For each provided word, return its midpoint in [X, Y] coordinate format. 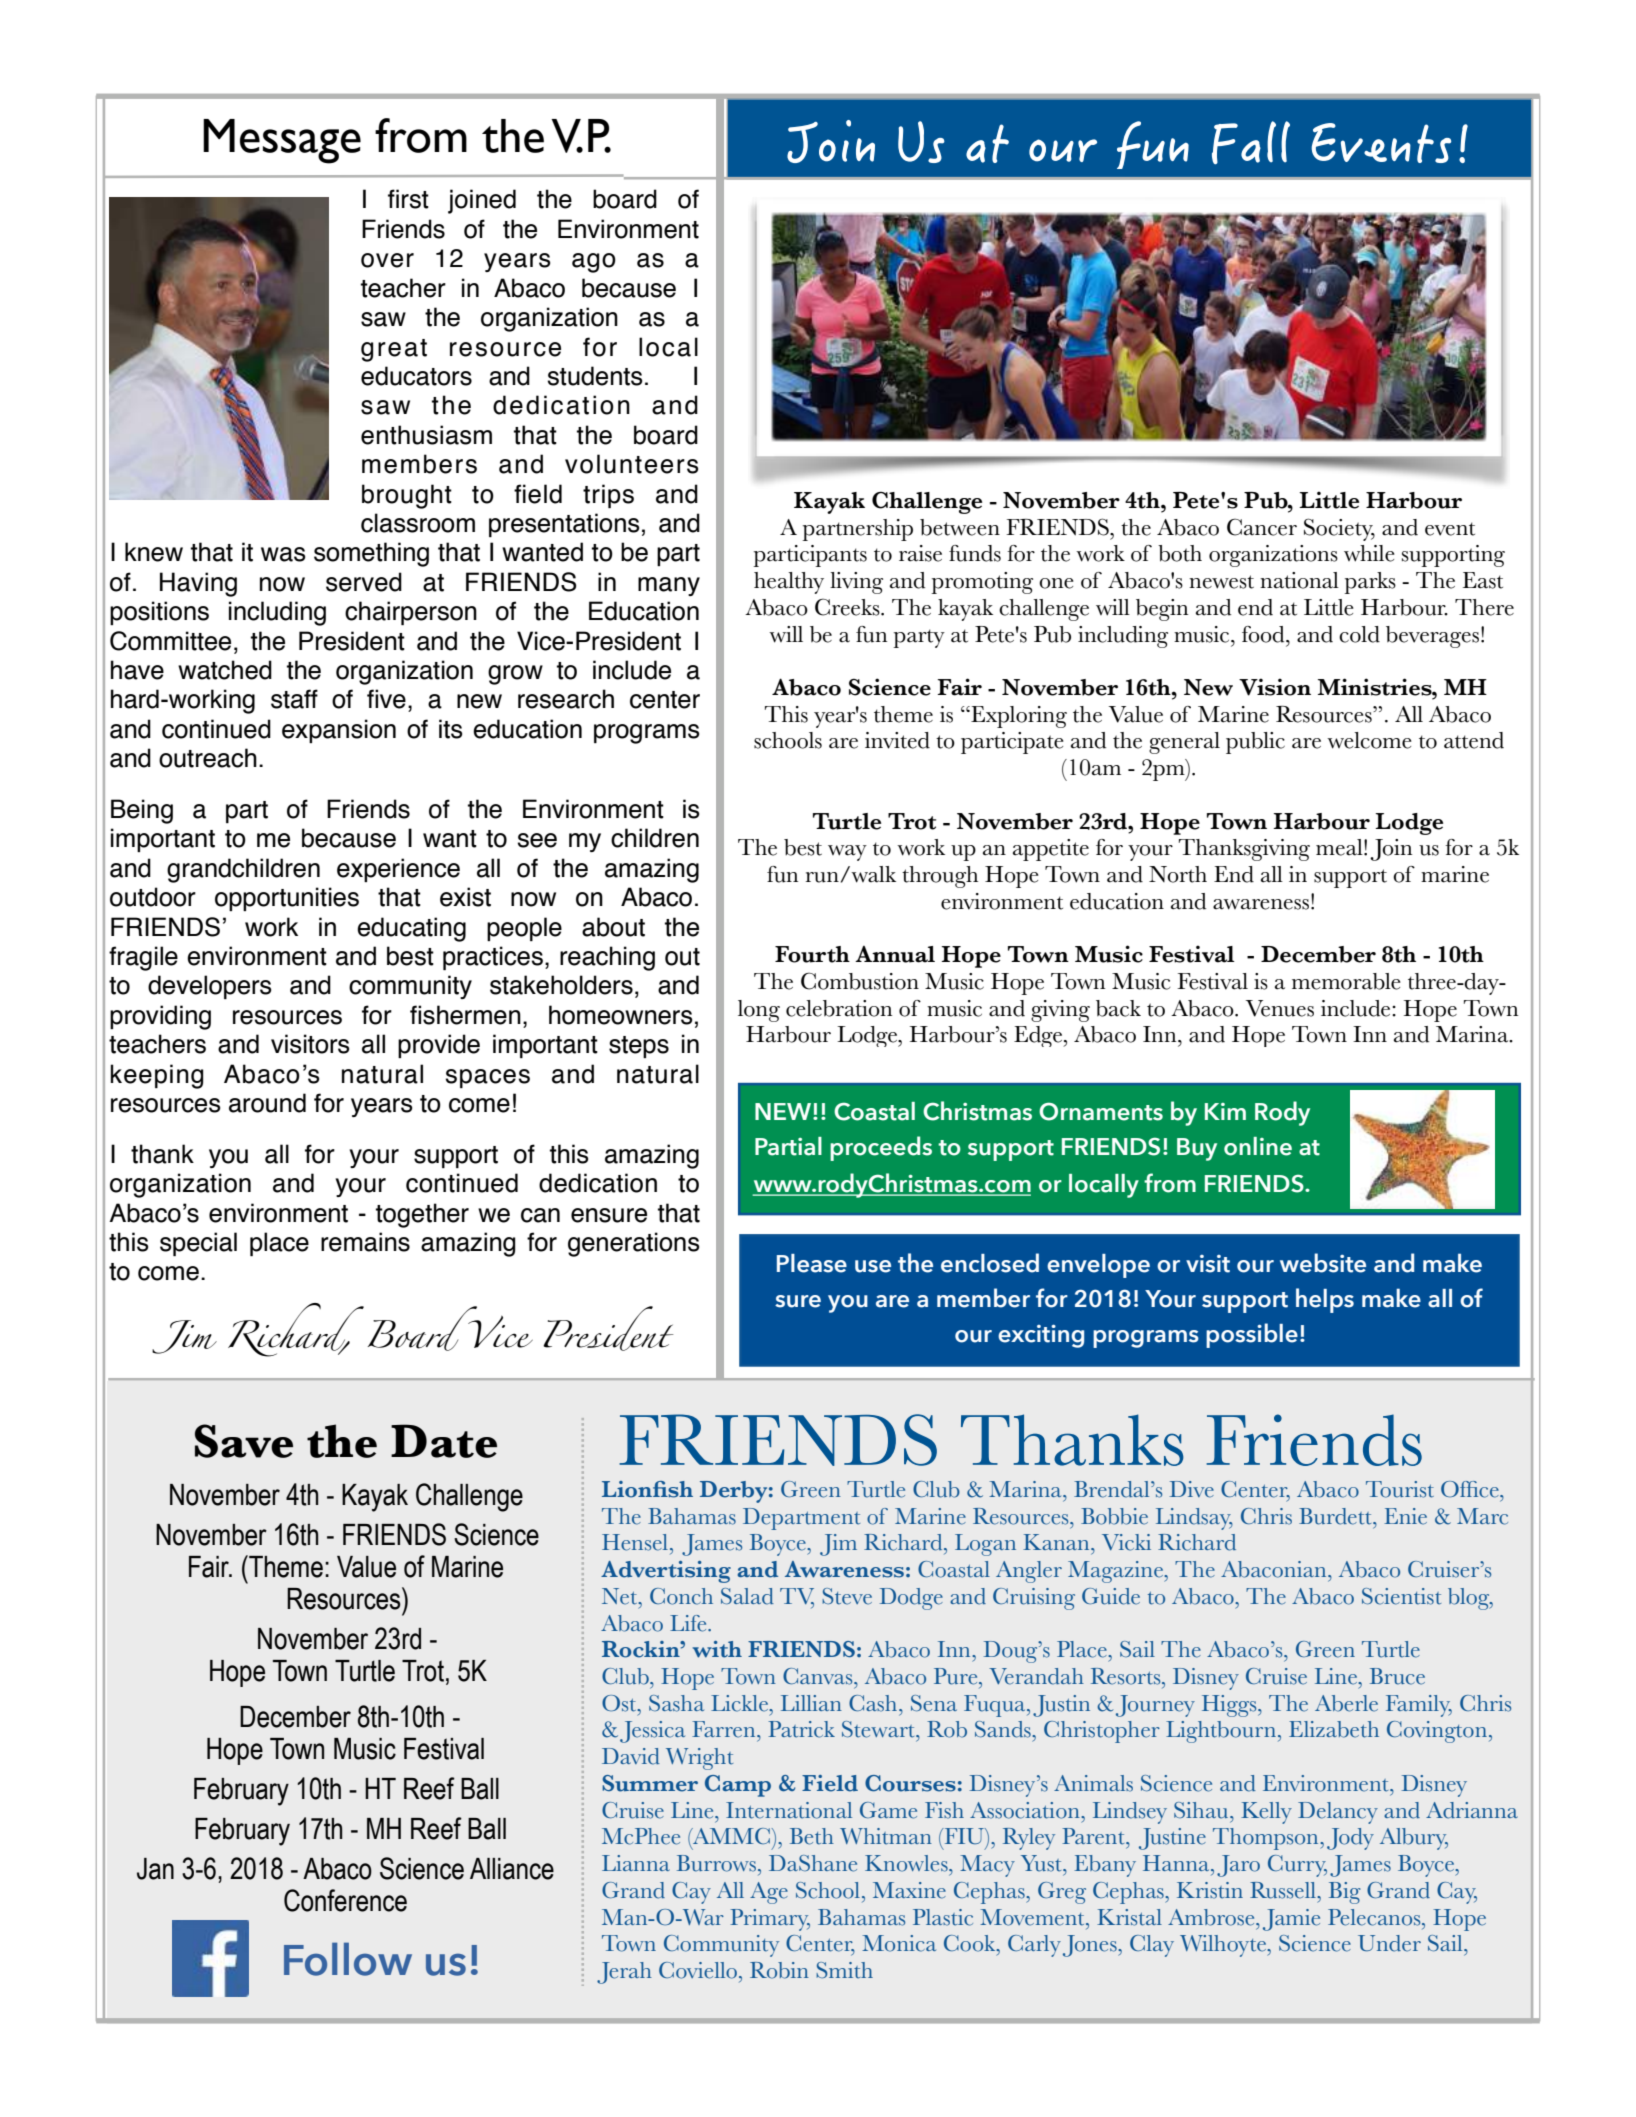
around [267, 1103]
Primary [770, 1920]
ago [594, 263]
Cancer [1262, 527]
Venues [1280, 1008]
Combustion [860, 981]
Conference [345, 1900]
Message [282, 141]
